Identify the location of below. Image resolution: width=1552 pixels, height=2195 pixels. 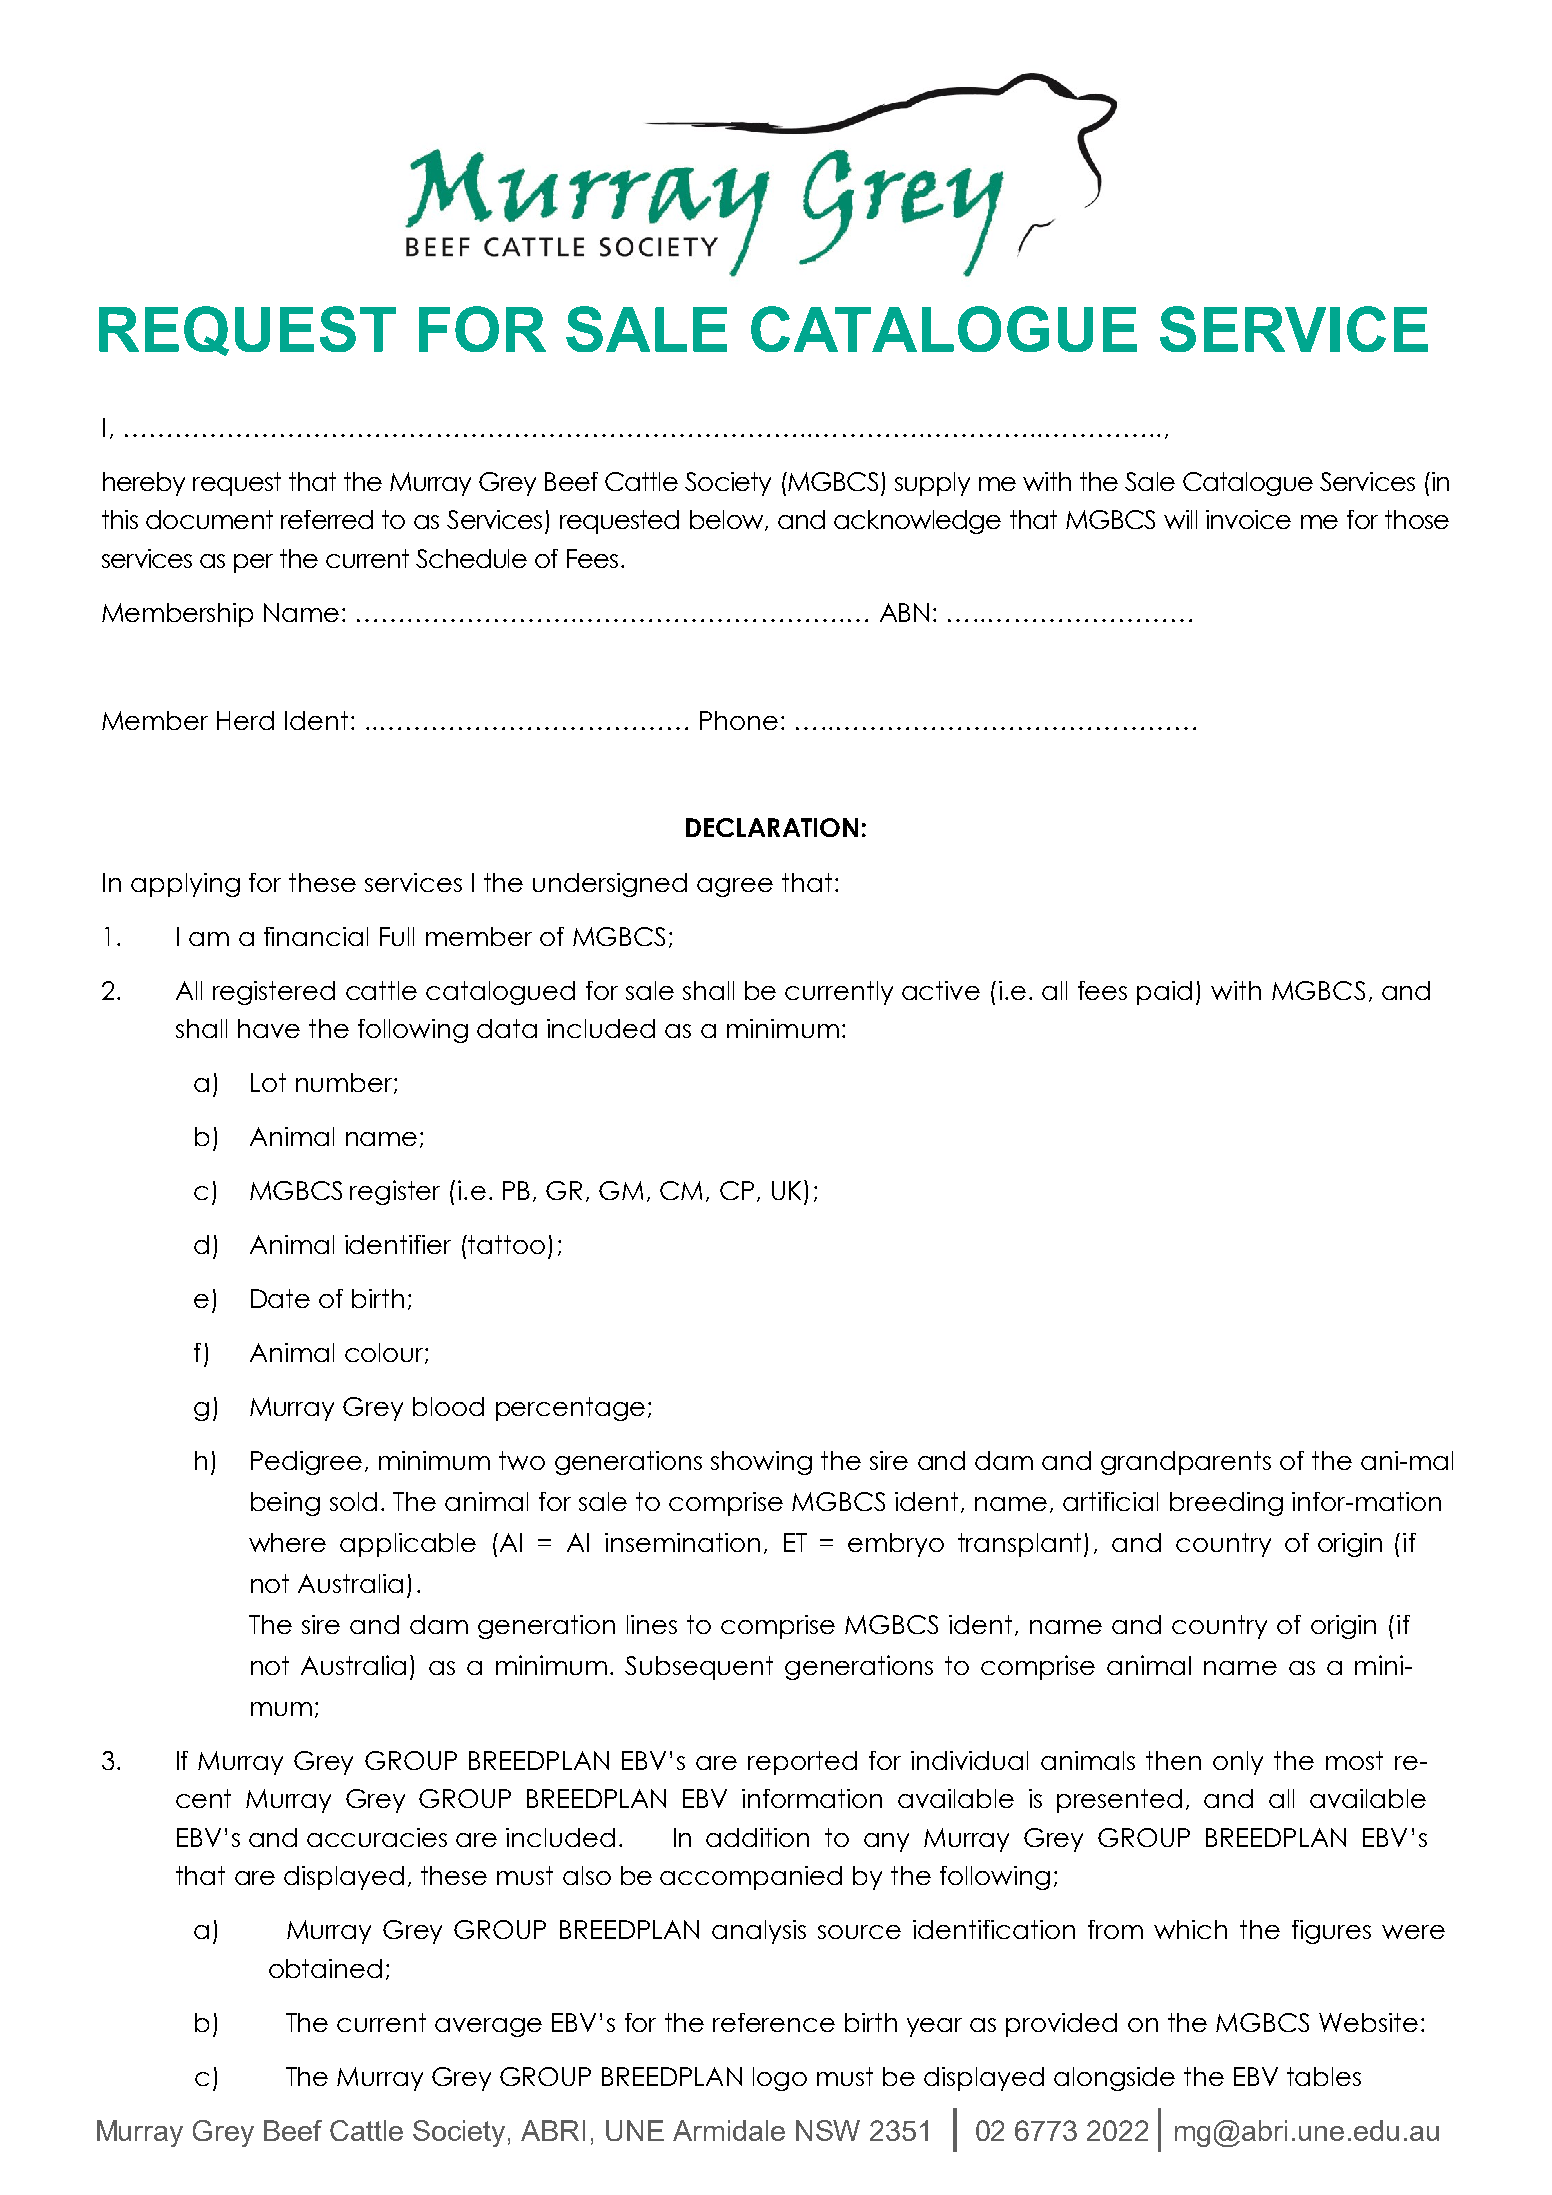
(728, 520).
